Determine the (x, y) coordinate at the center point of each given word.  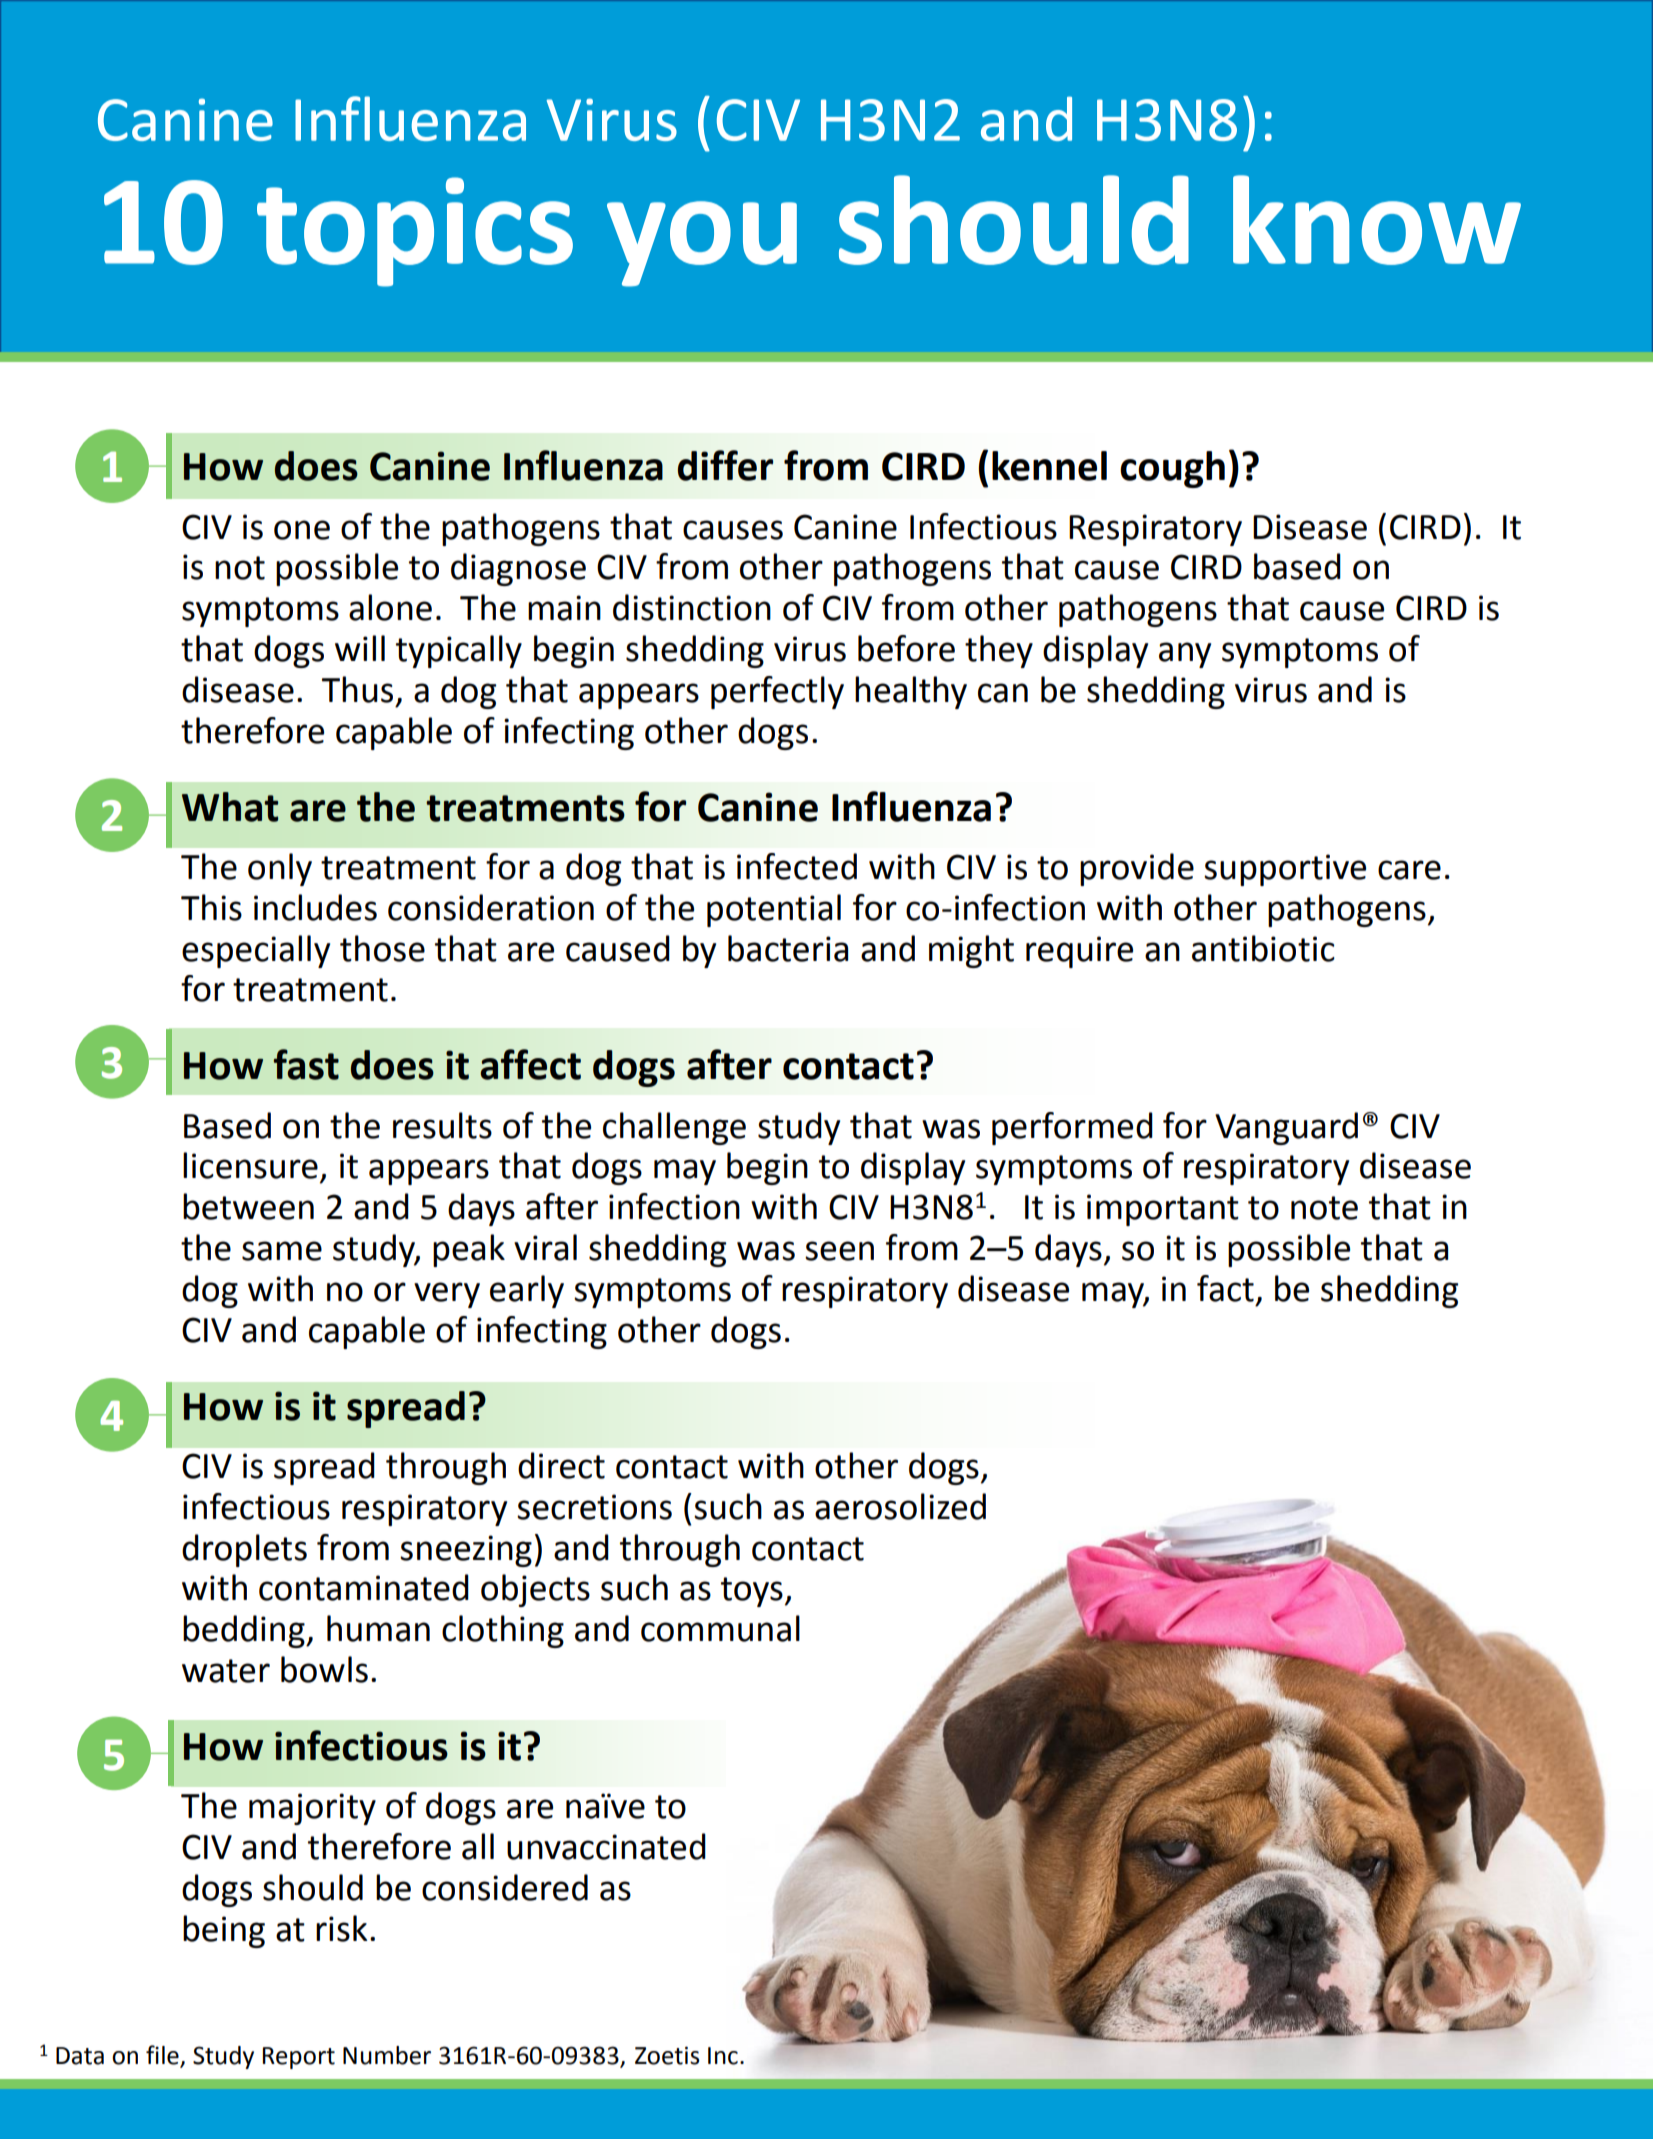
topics (415, 232)
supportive (1285, 870)
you (702, 244)
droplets (244, 1550)
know (1377, 220)
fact (1225, 1288)
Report (299, 2058)
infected (797, 866)
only (280, 869)
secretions (594, 1507)
